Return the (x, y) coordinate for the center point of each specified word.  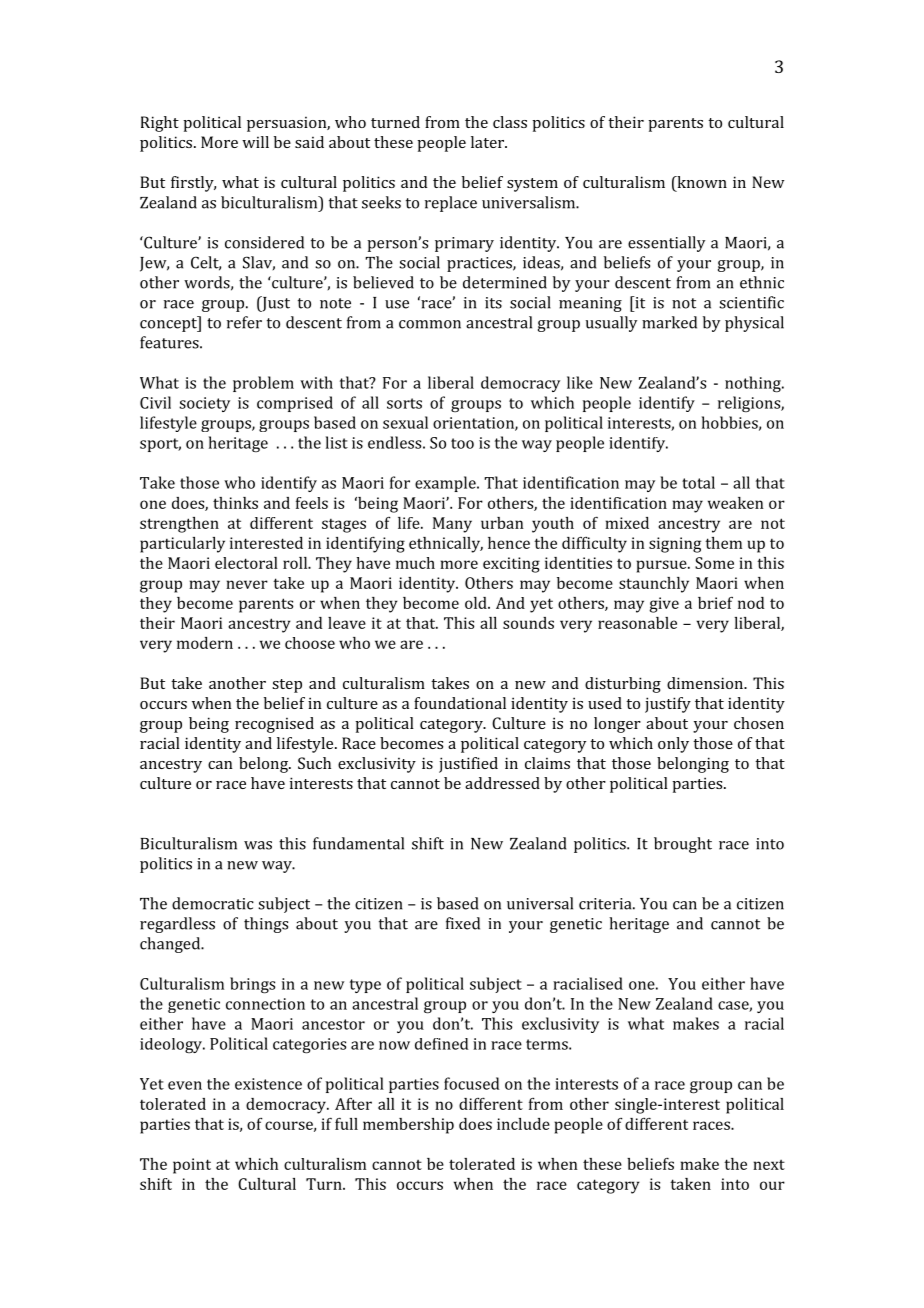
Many (452, 525)
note (335, 303)
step (287, 686)
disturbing (623, 685)
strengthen (179, 525)
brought (683, 845)
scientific (751, 302)
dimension (706, 683)
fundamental (358, 843)
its (493, 303)
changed (171, 945)
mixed (627, 523)
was (258, 845)
